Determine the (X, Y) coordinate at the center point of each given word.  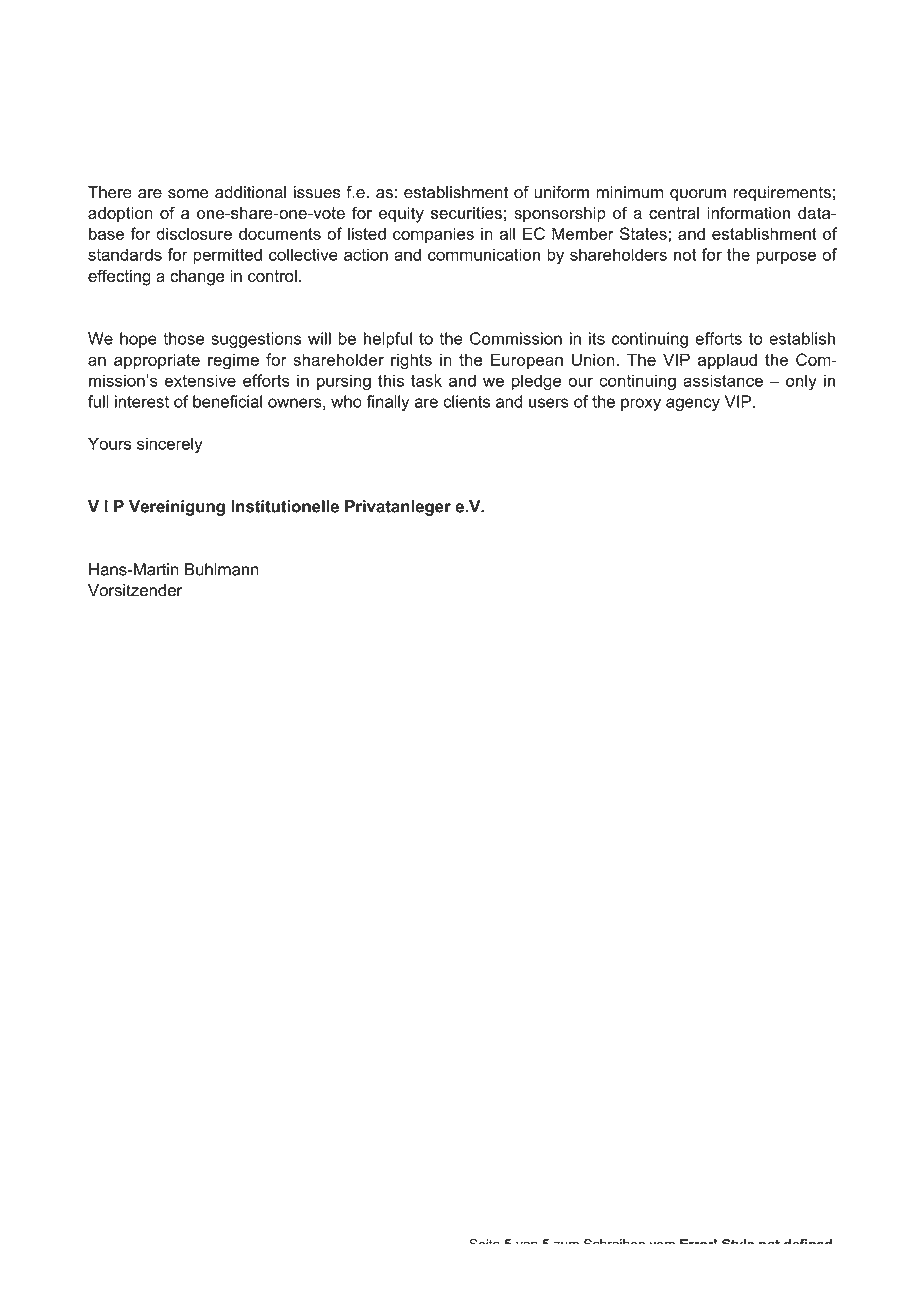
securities (466, 213)
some (188, 194)
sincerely (170, 445)
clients (466, 401)
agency (693, 404)
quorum (698, 195)
